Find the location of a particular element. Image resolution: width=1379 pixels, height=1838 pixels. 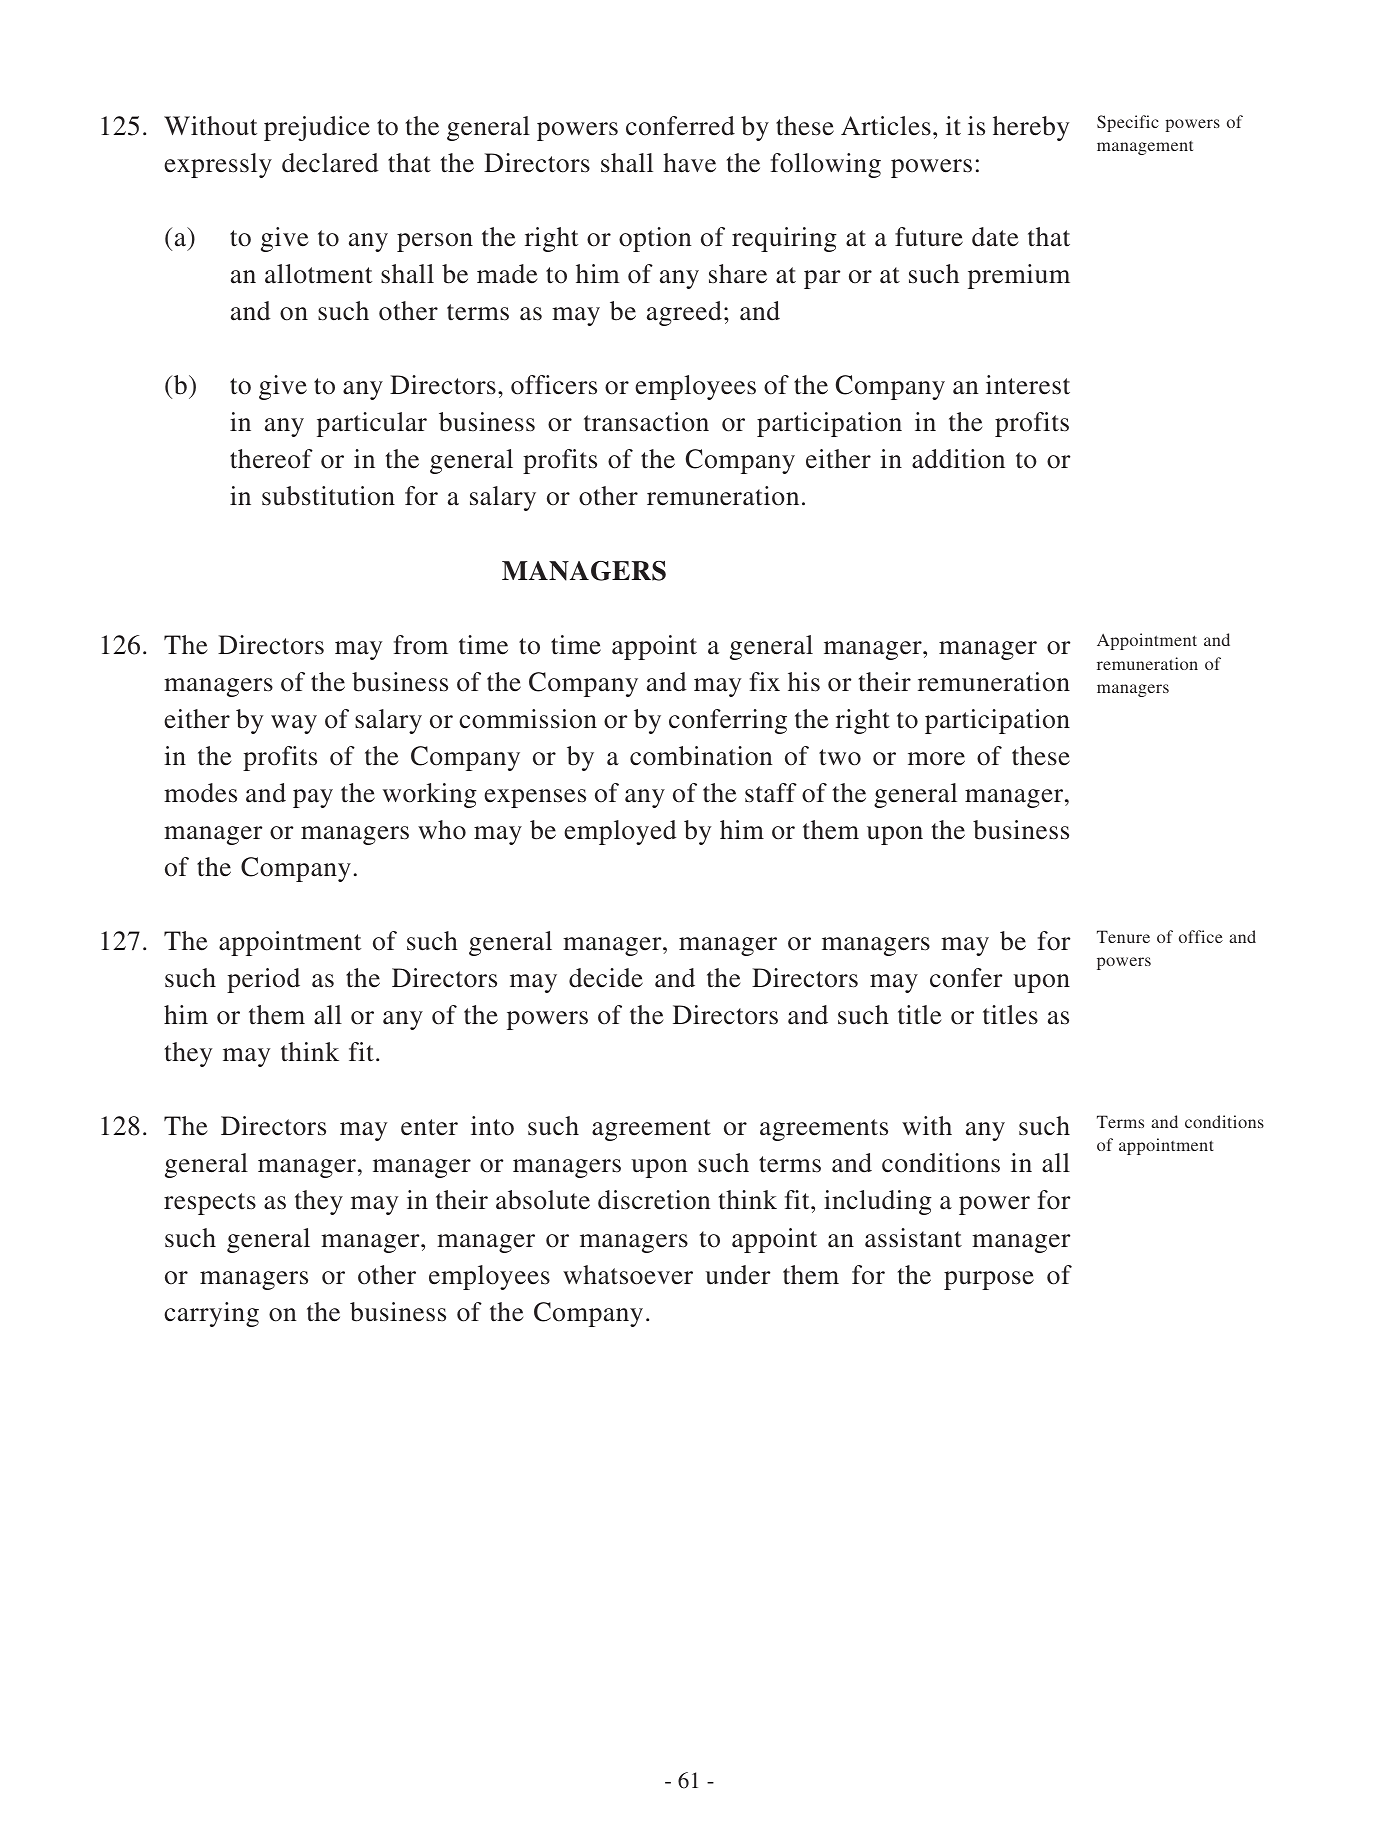

period is located at coordinates (263, 980).
